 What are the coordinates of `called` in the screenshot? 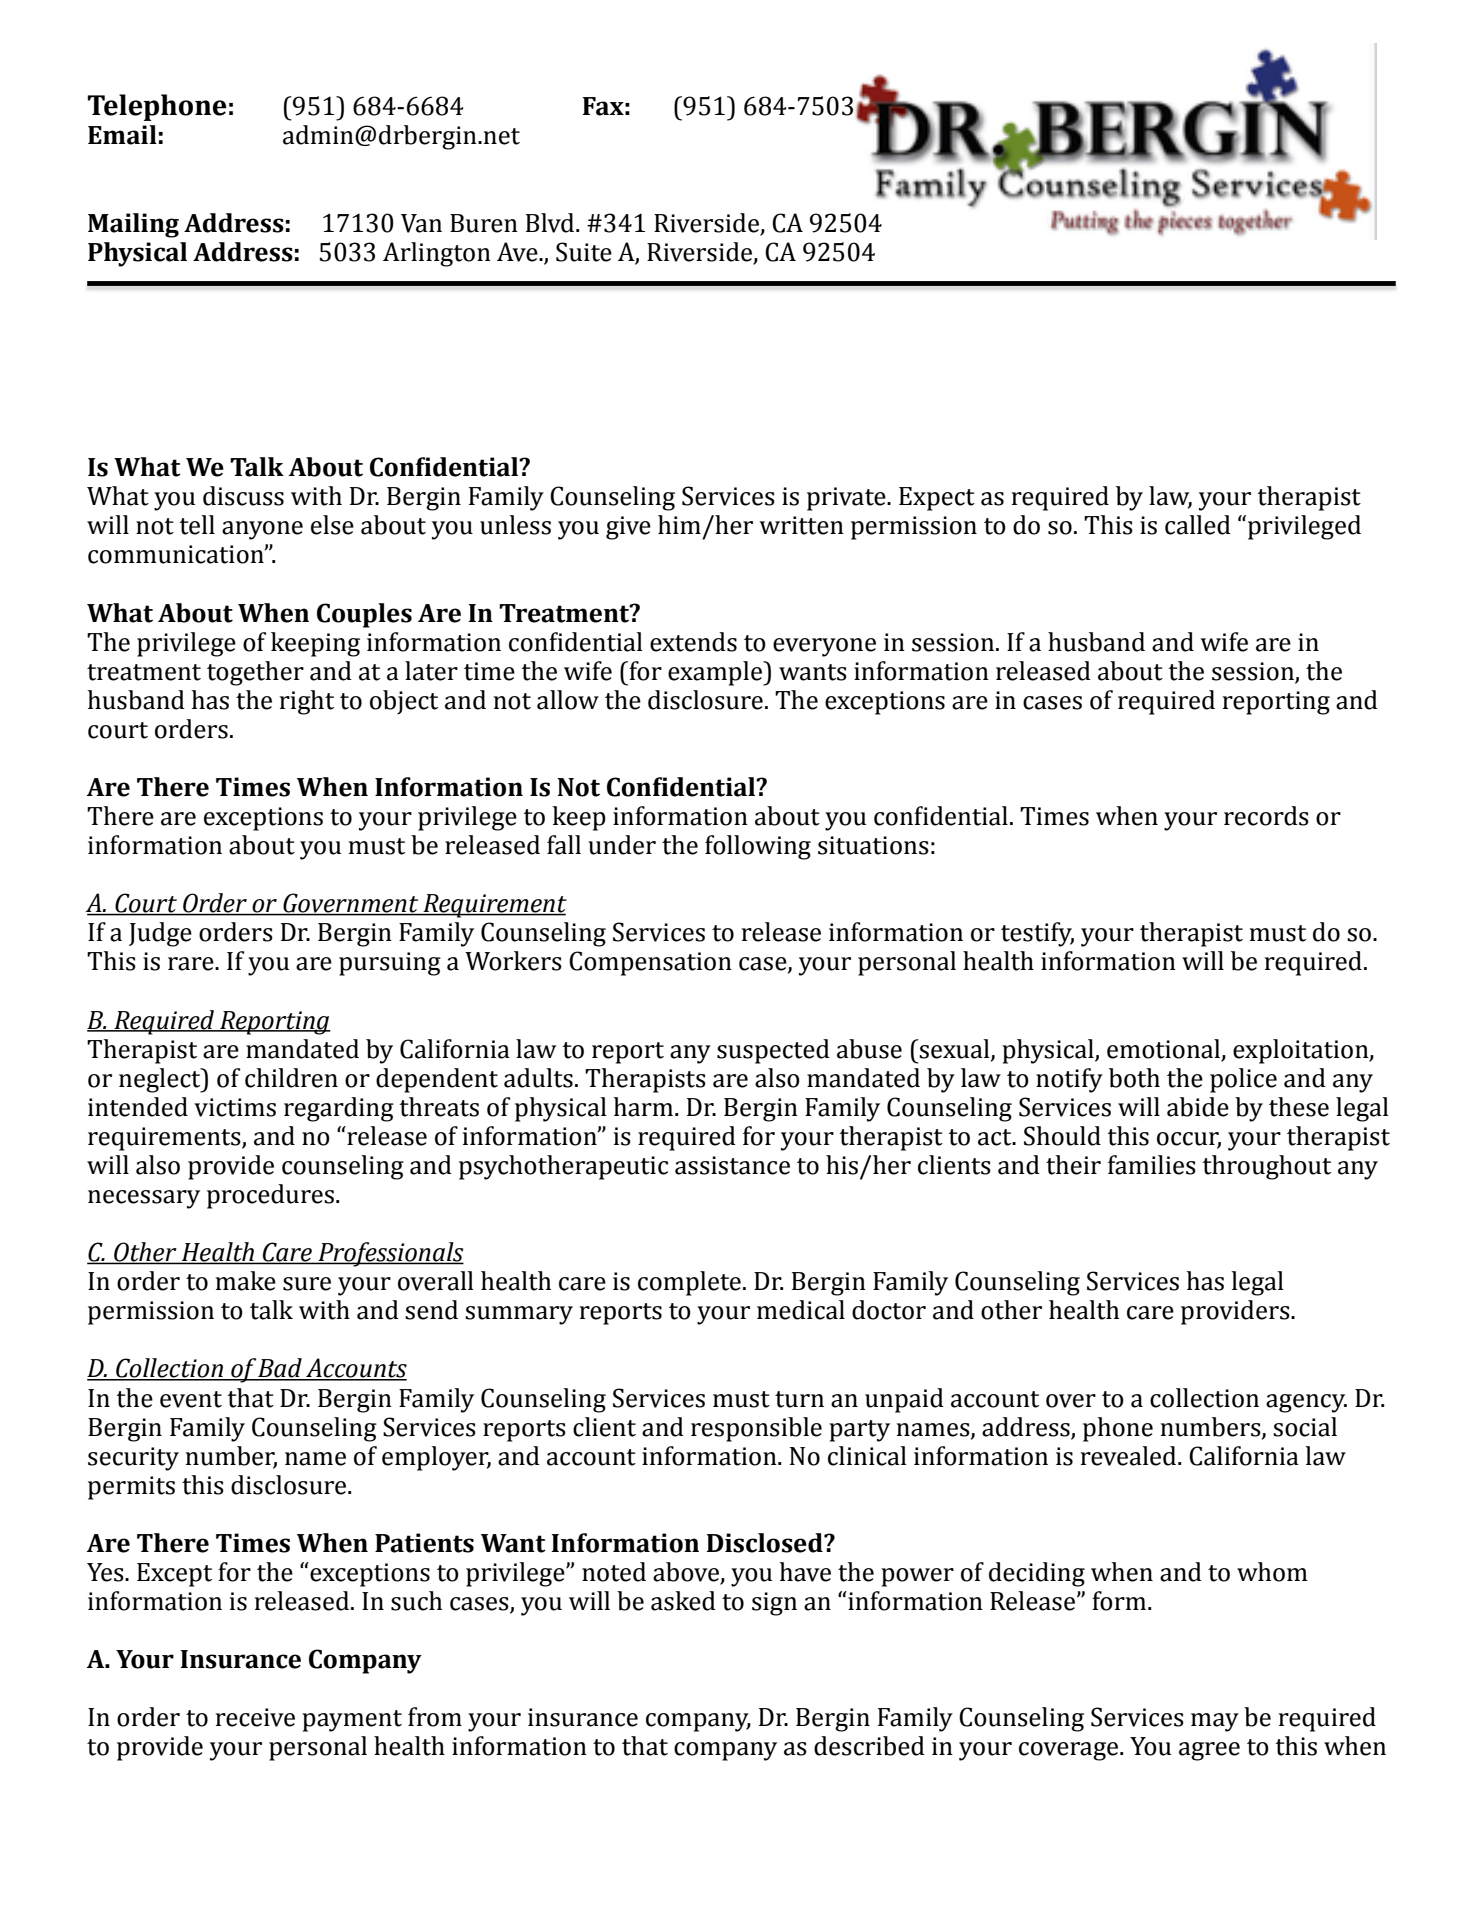 It's located at (1198, 525).
